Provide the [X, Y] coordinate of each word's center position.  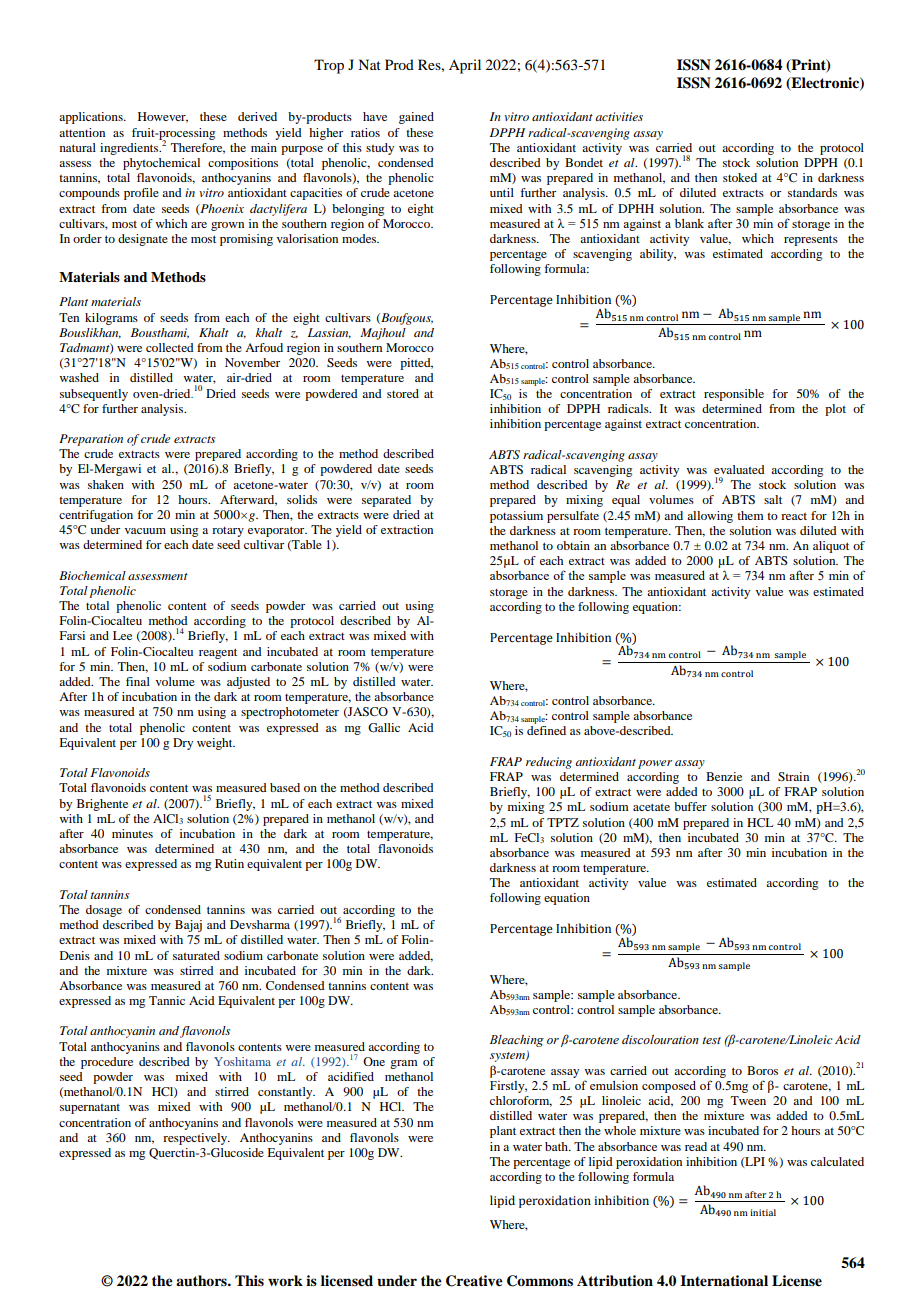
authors [202, 1280]
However [163, 117]
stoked [740, 177]
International [724, 1281]
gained [416, 118]
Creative [474, 1281]
